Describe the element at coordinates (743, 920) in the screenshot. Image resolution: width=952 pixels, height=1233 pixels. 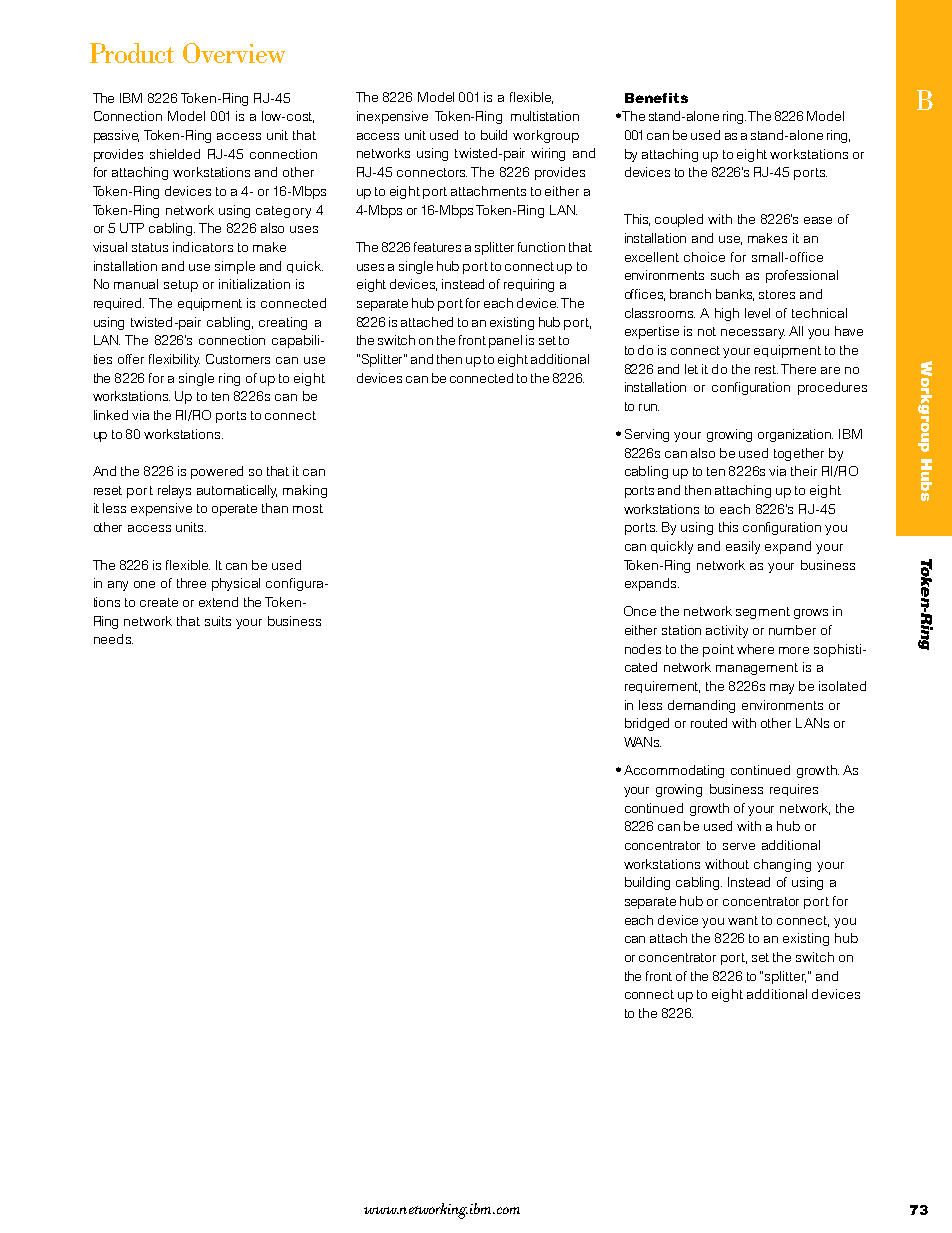
I see `want` at that location.
